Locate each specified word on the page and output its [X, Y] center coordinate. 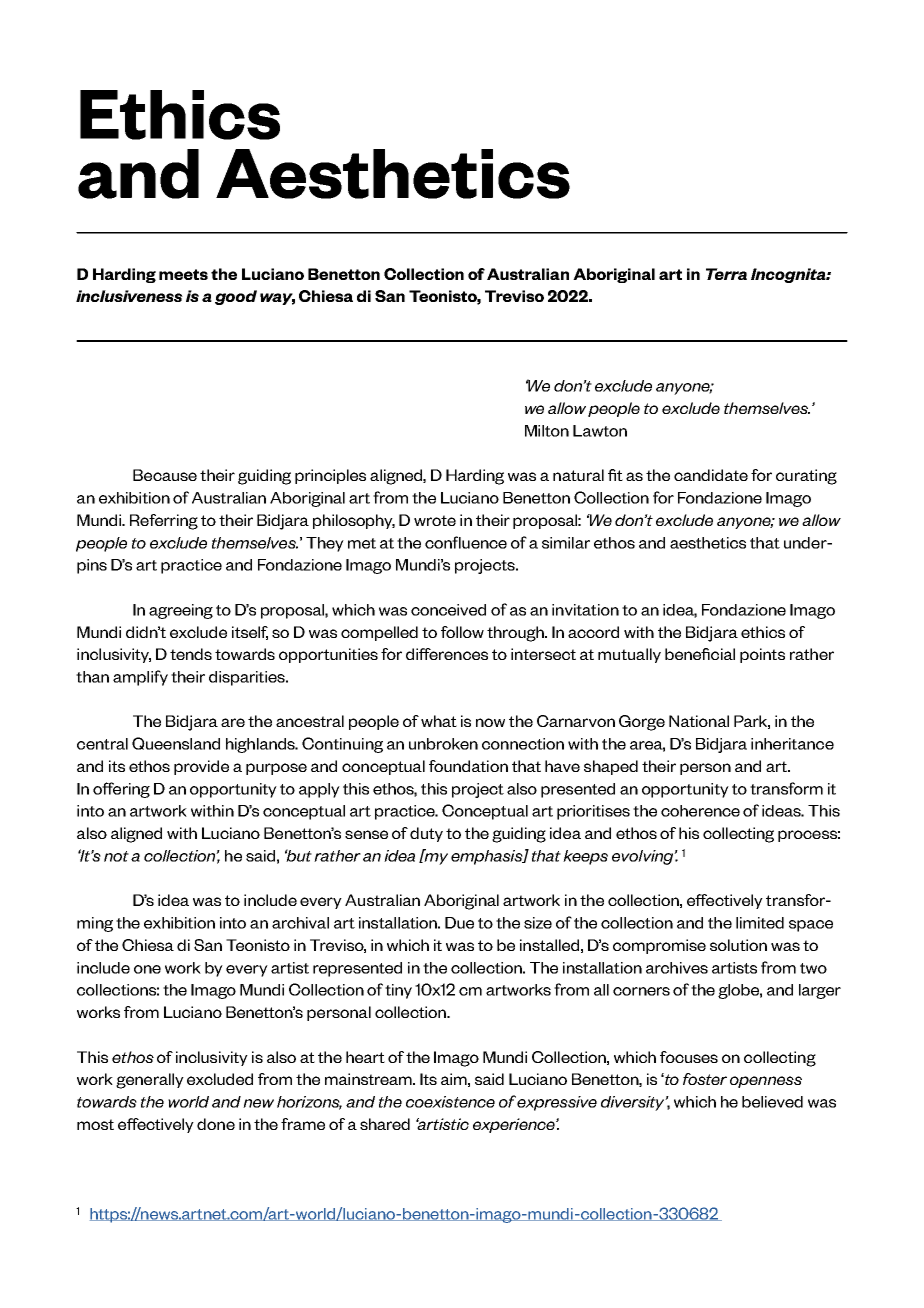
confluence [466, 542]
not [116, 856]
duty [426, 834]
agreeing [181, 611]
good [236, 297]
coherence [700, 811]
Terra [726, 274]
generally [150, 1081]
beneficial [700, 654]
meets [183, 274]
